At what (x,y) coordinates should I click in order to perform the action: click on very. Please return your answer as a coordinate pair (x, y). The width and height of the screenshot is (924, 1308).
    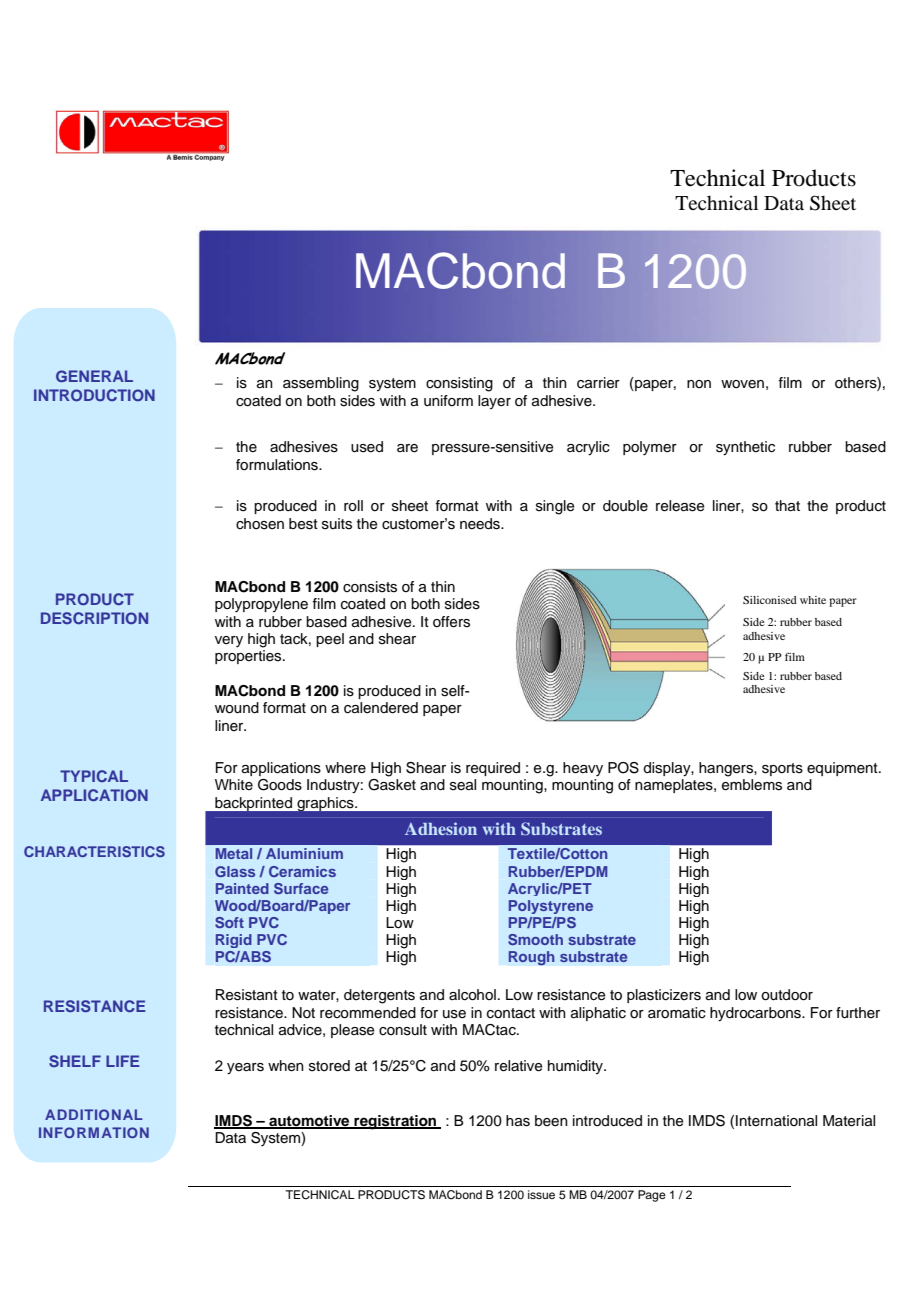
    Looking at the image, I should click on (229, 641).
